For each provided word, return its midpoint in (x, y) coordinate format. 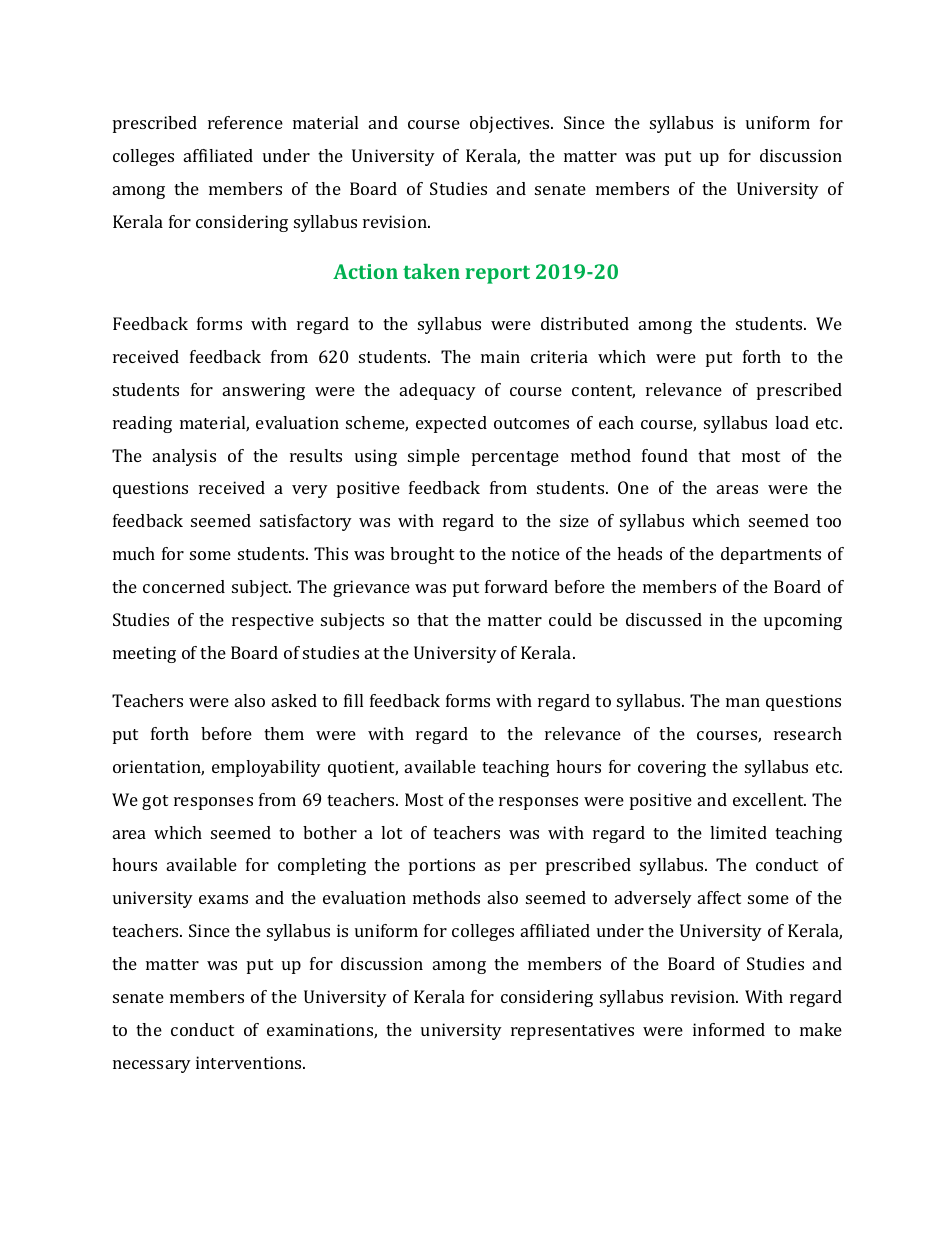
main (500, 356)
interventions (250, 1062)
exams (223, 899)
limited (738, 832)
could (570, 619)
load (792, 422)
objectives (511, 124)
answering (264, 391)
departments (771, 555)
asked (294, 700)
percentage (515, 458)
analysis (184, 457)
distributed (585, 323)
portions (442, 866)
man (743, 702)
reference (245, 122)
